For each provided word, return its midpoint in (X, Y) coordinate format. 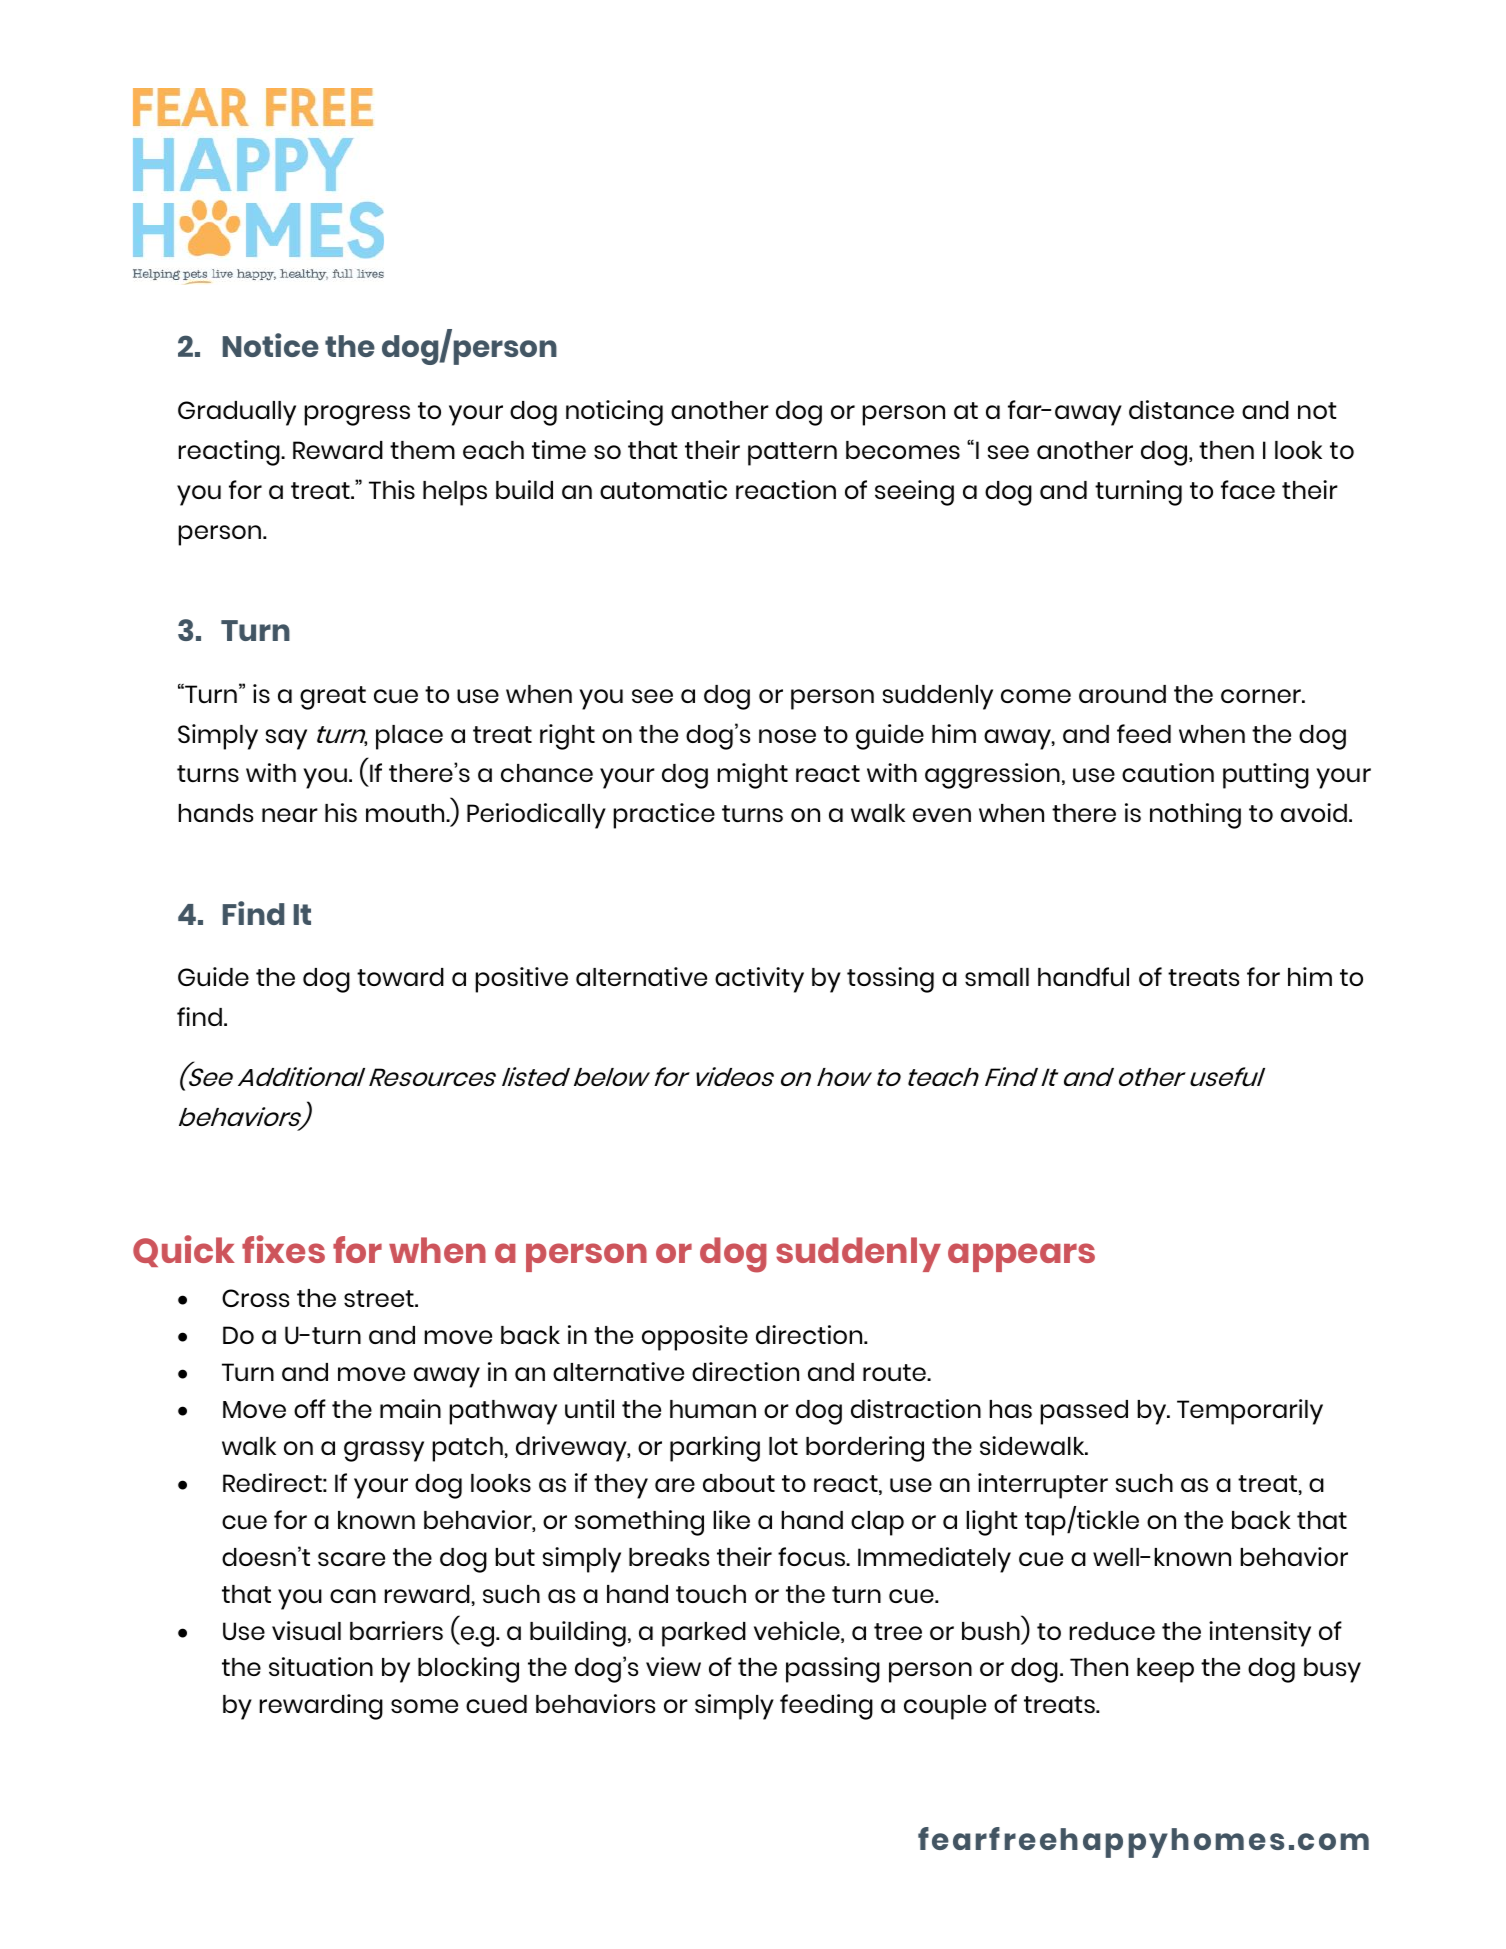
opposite (695, 1338)
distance (1181, 409)
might (752, 776)
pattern (792, 454)
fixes (283, 1249)
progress (357, 415)
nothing (1195, 816)
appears (1021, 1257)
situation (321, 1666)
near (290, 815)
